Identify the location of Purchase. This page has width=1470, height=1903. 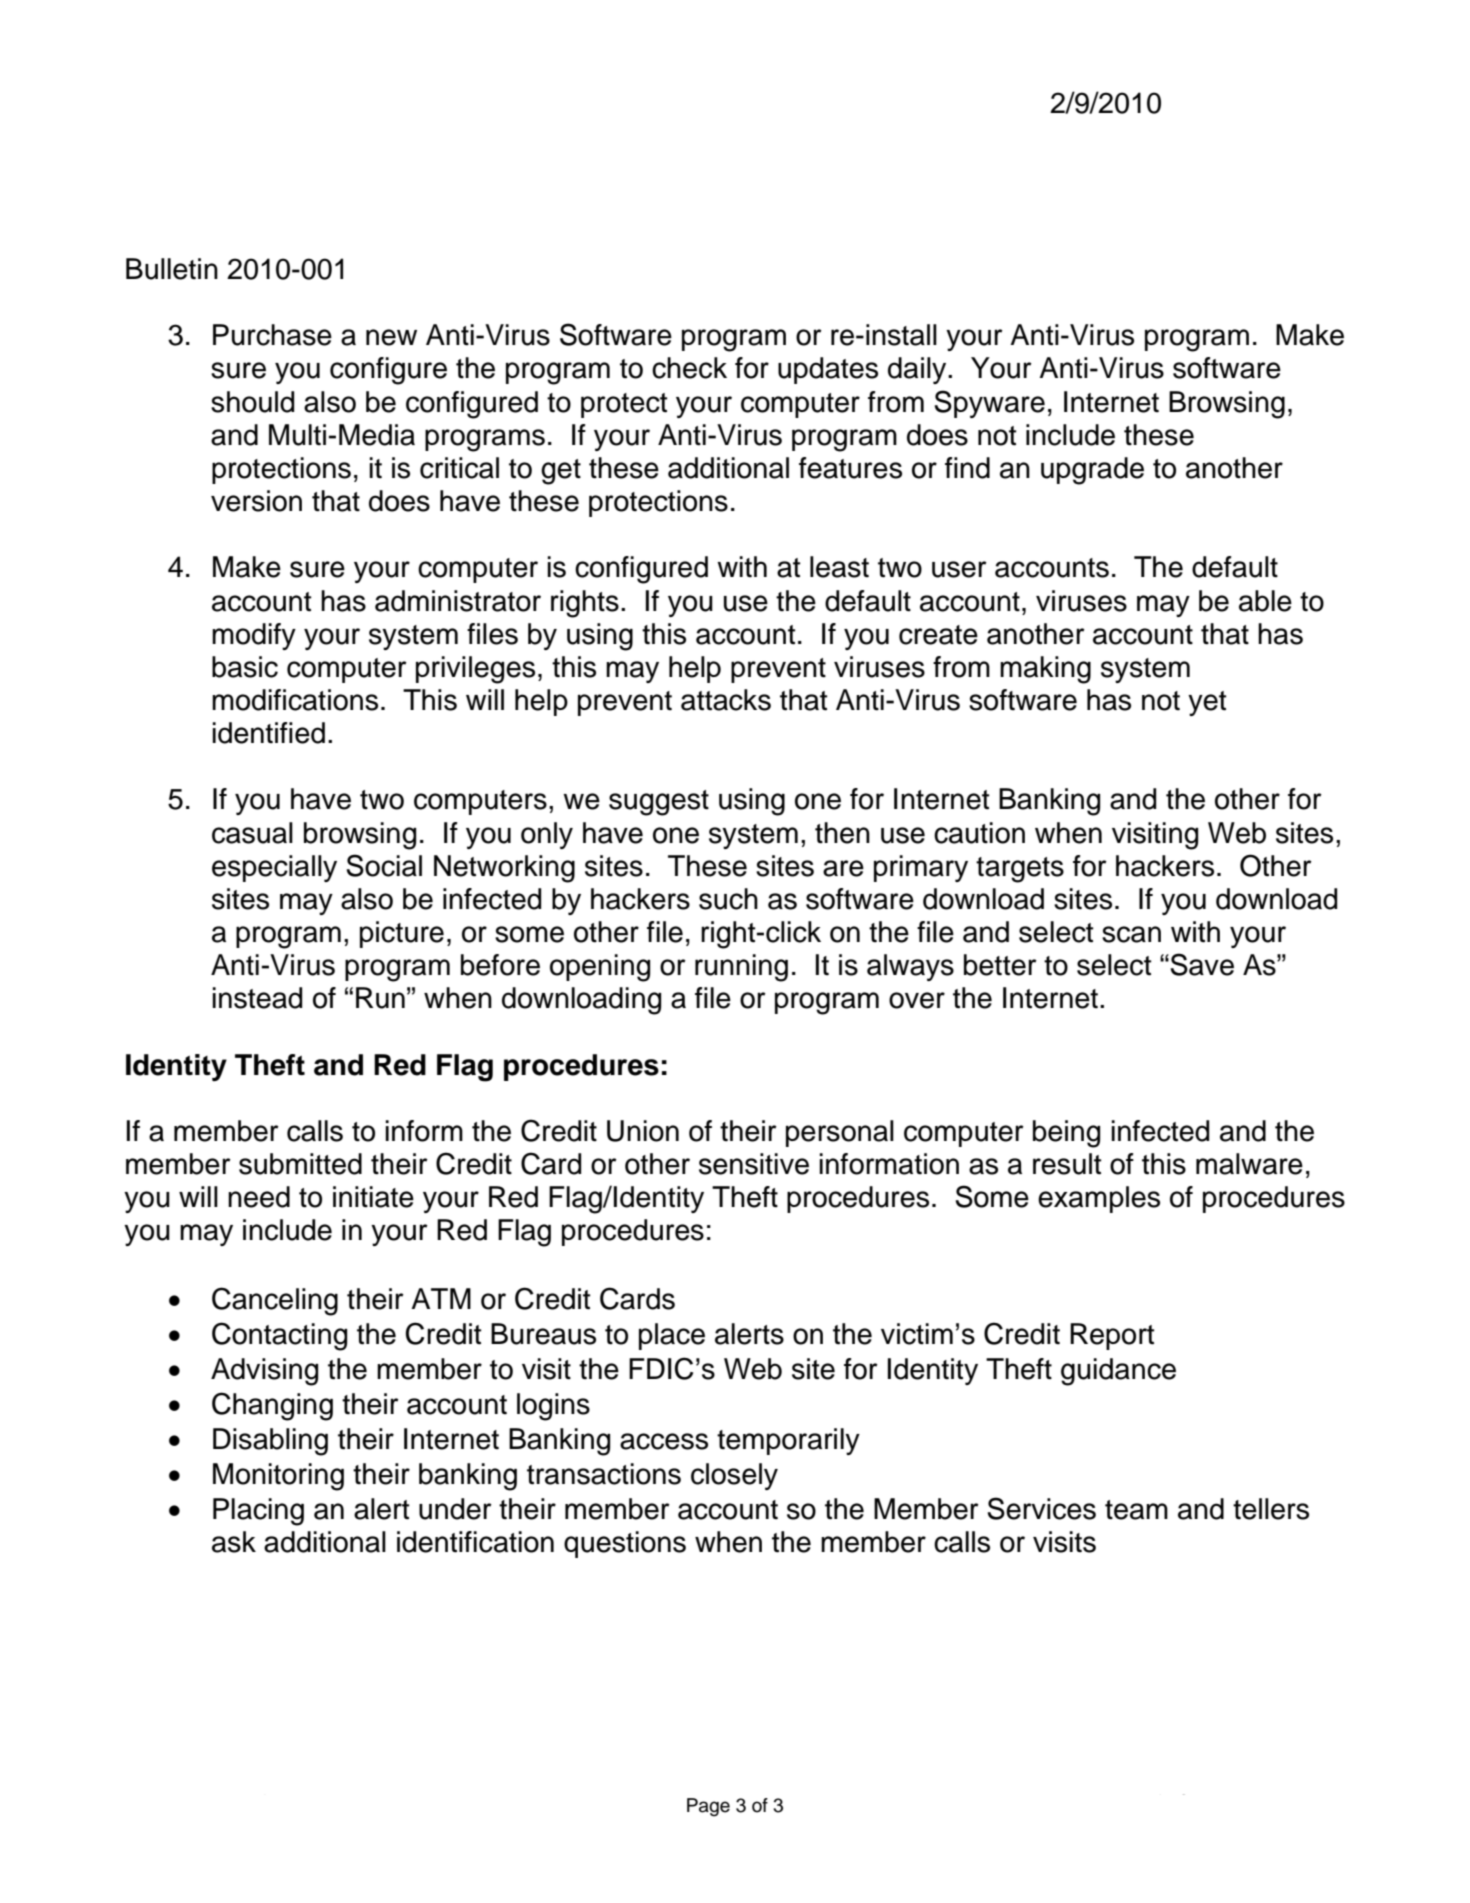
(272, 335).
